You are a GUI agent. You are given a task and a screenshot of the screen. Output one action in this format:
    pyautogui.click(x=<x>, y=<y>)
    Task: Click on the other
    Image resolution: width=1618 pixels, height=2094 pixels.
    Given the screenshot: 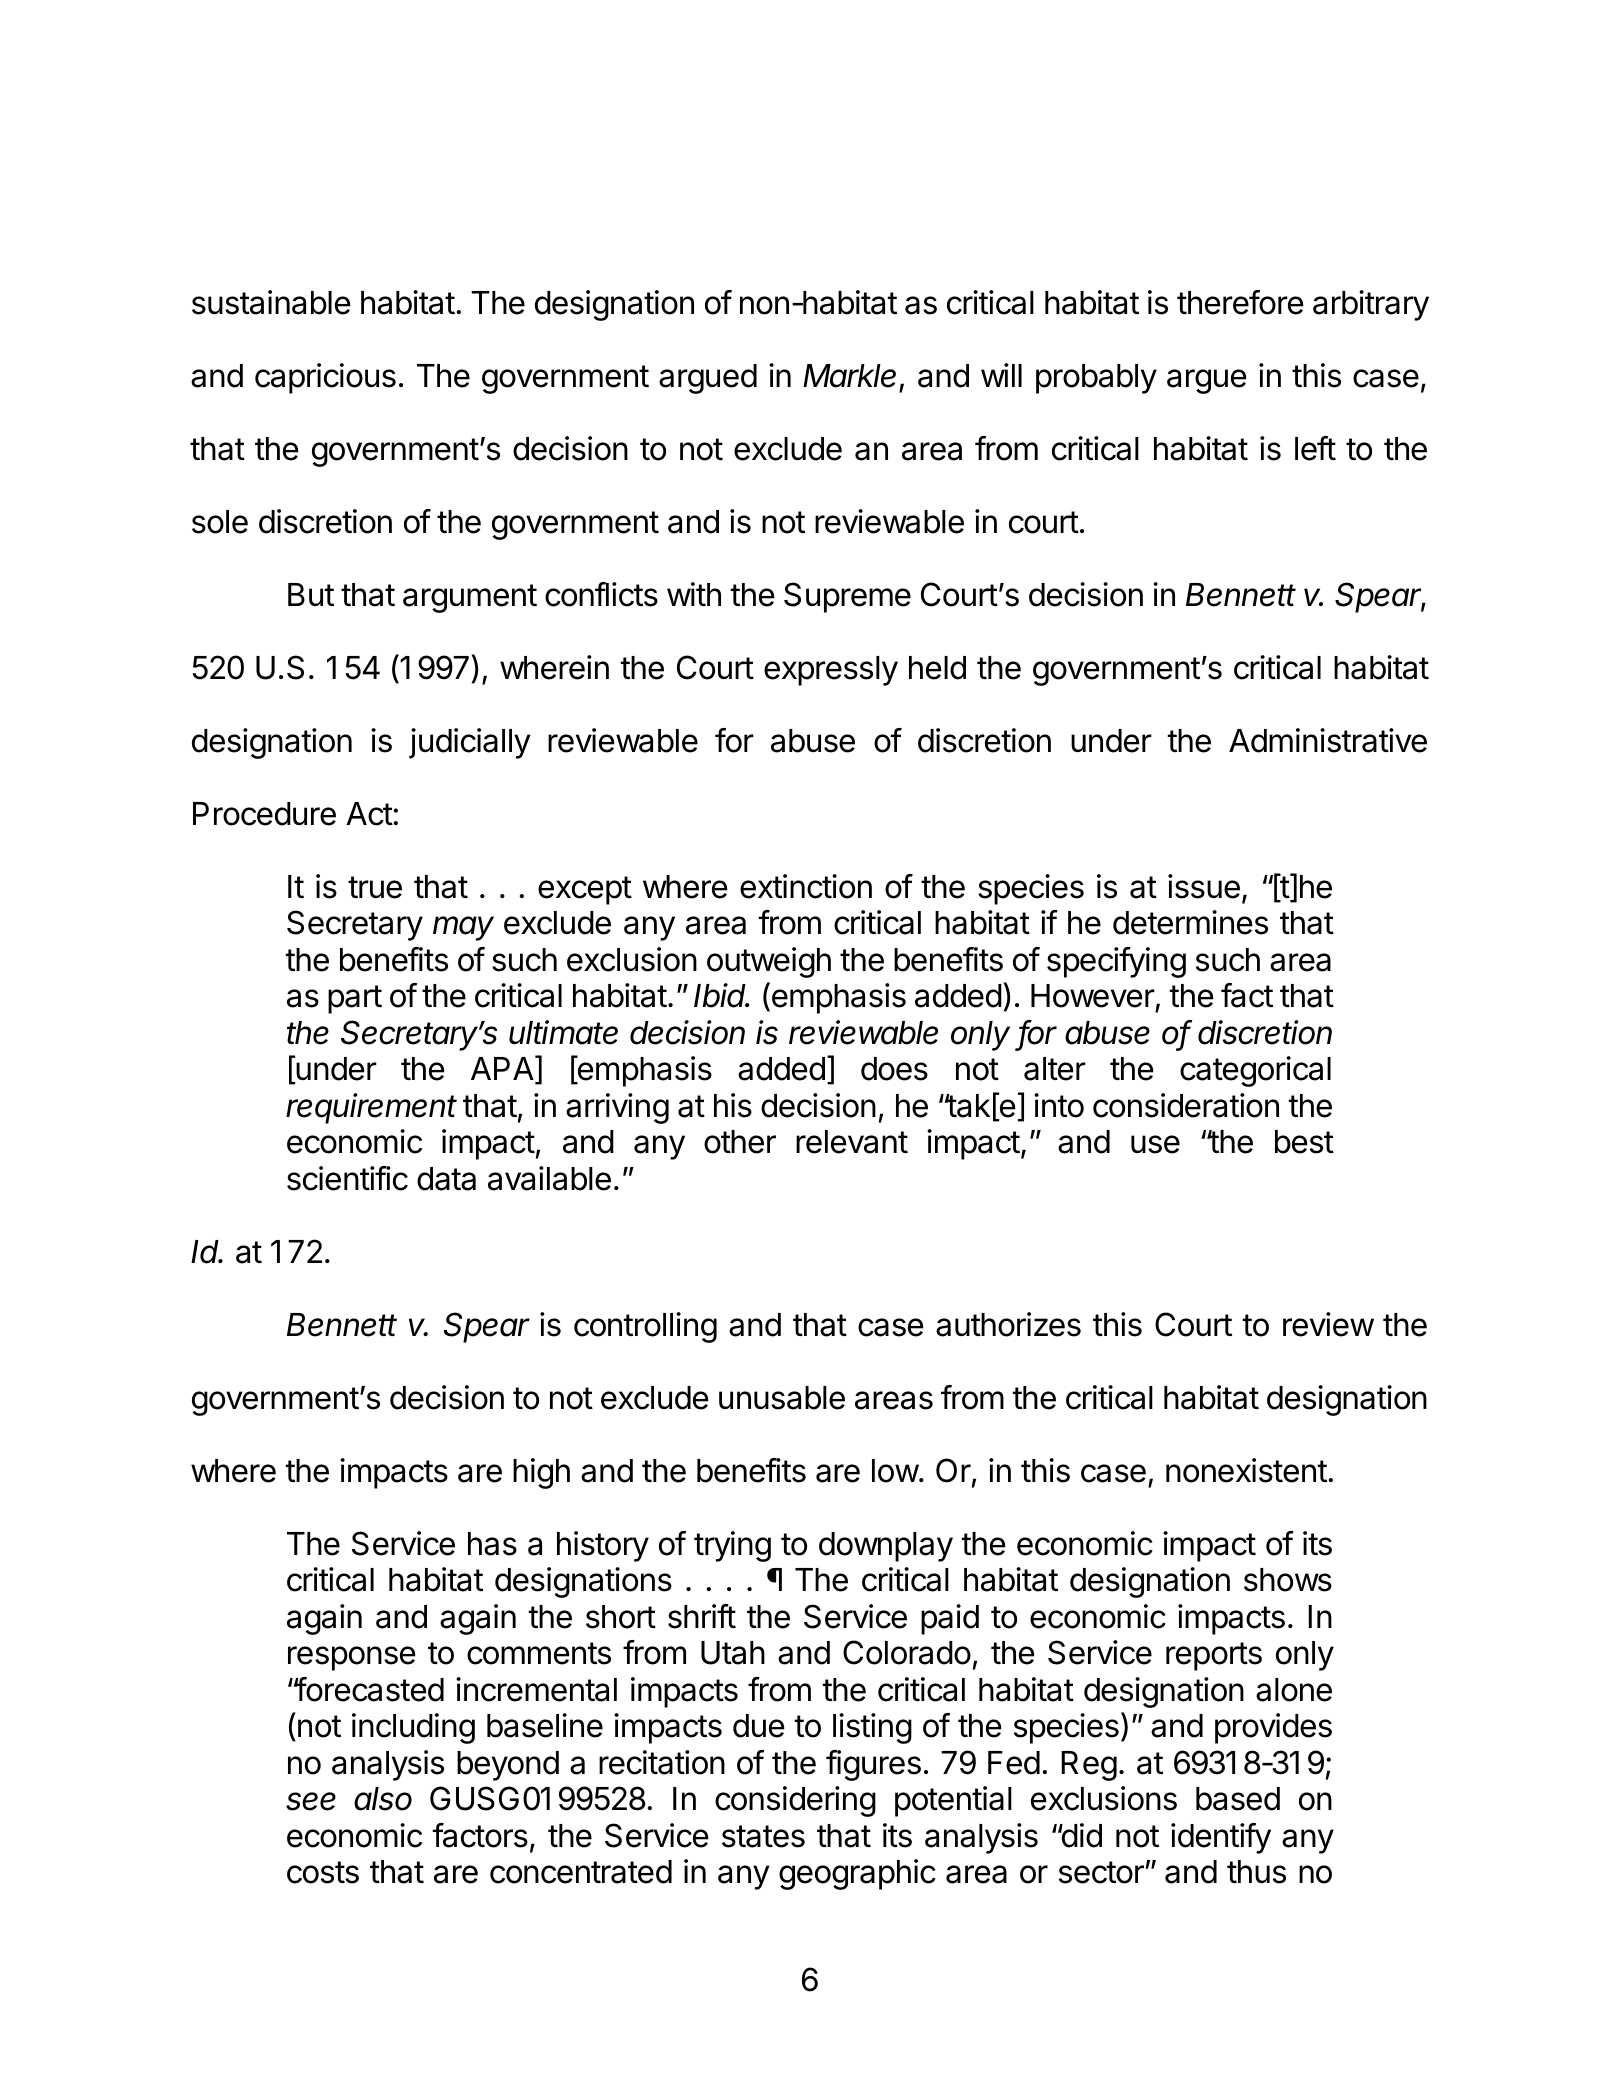 What is the action you would take?
    pyautogui.click(x=740, y=1142)
